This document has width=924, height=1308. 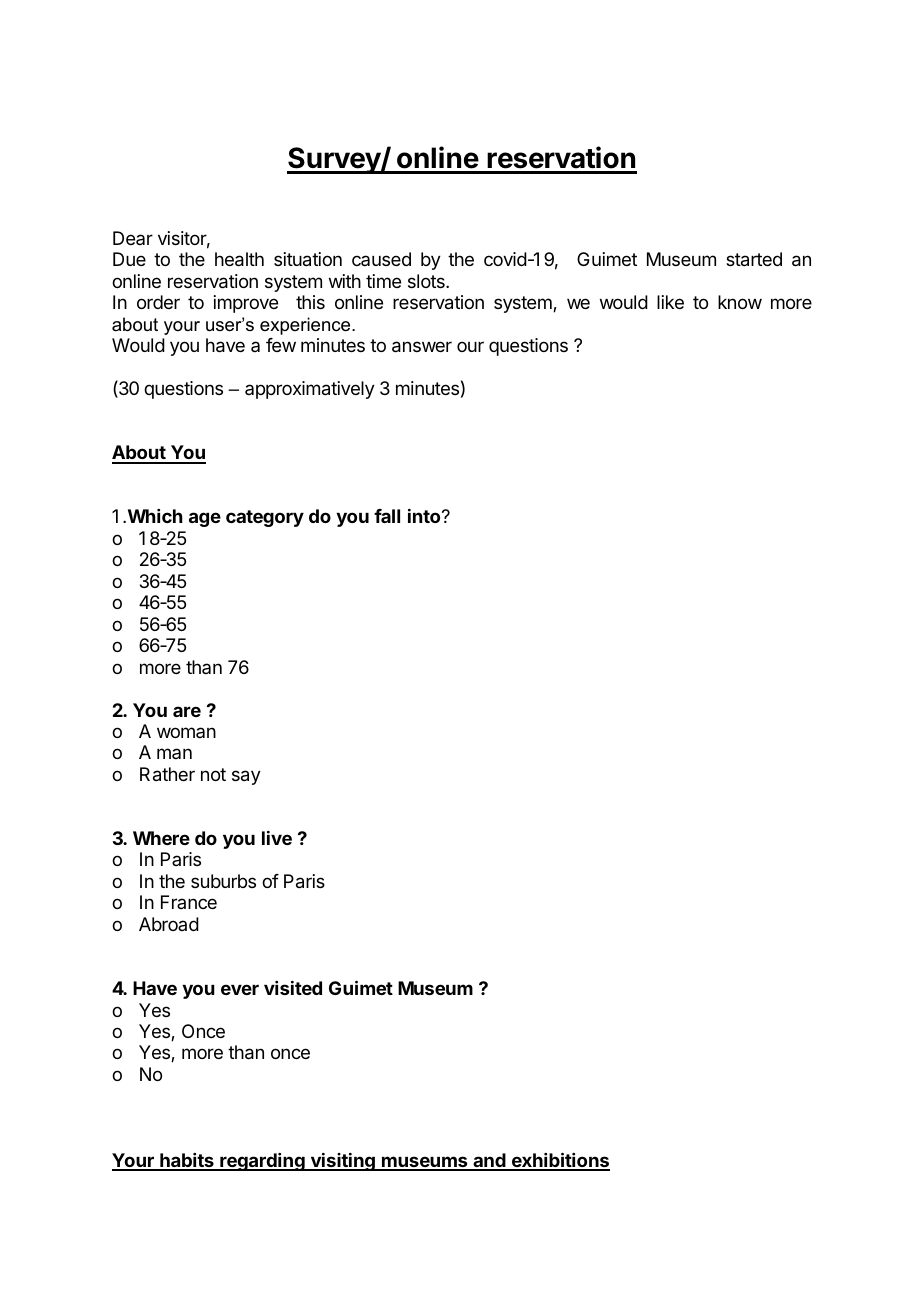 What do you see at coordinates (342, 1162) in the document?
I see `visiting` at bounding box center [342, 1162].
